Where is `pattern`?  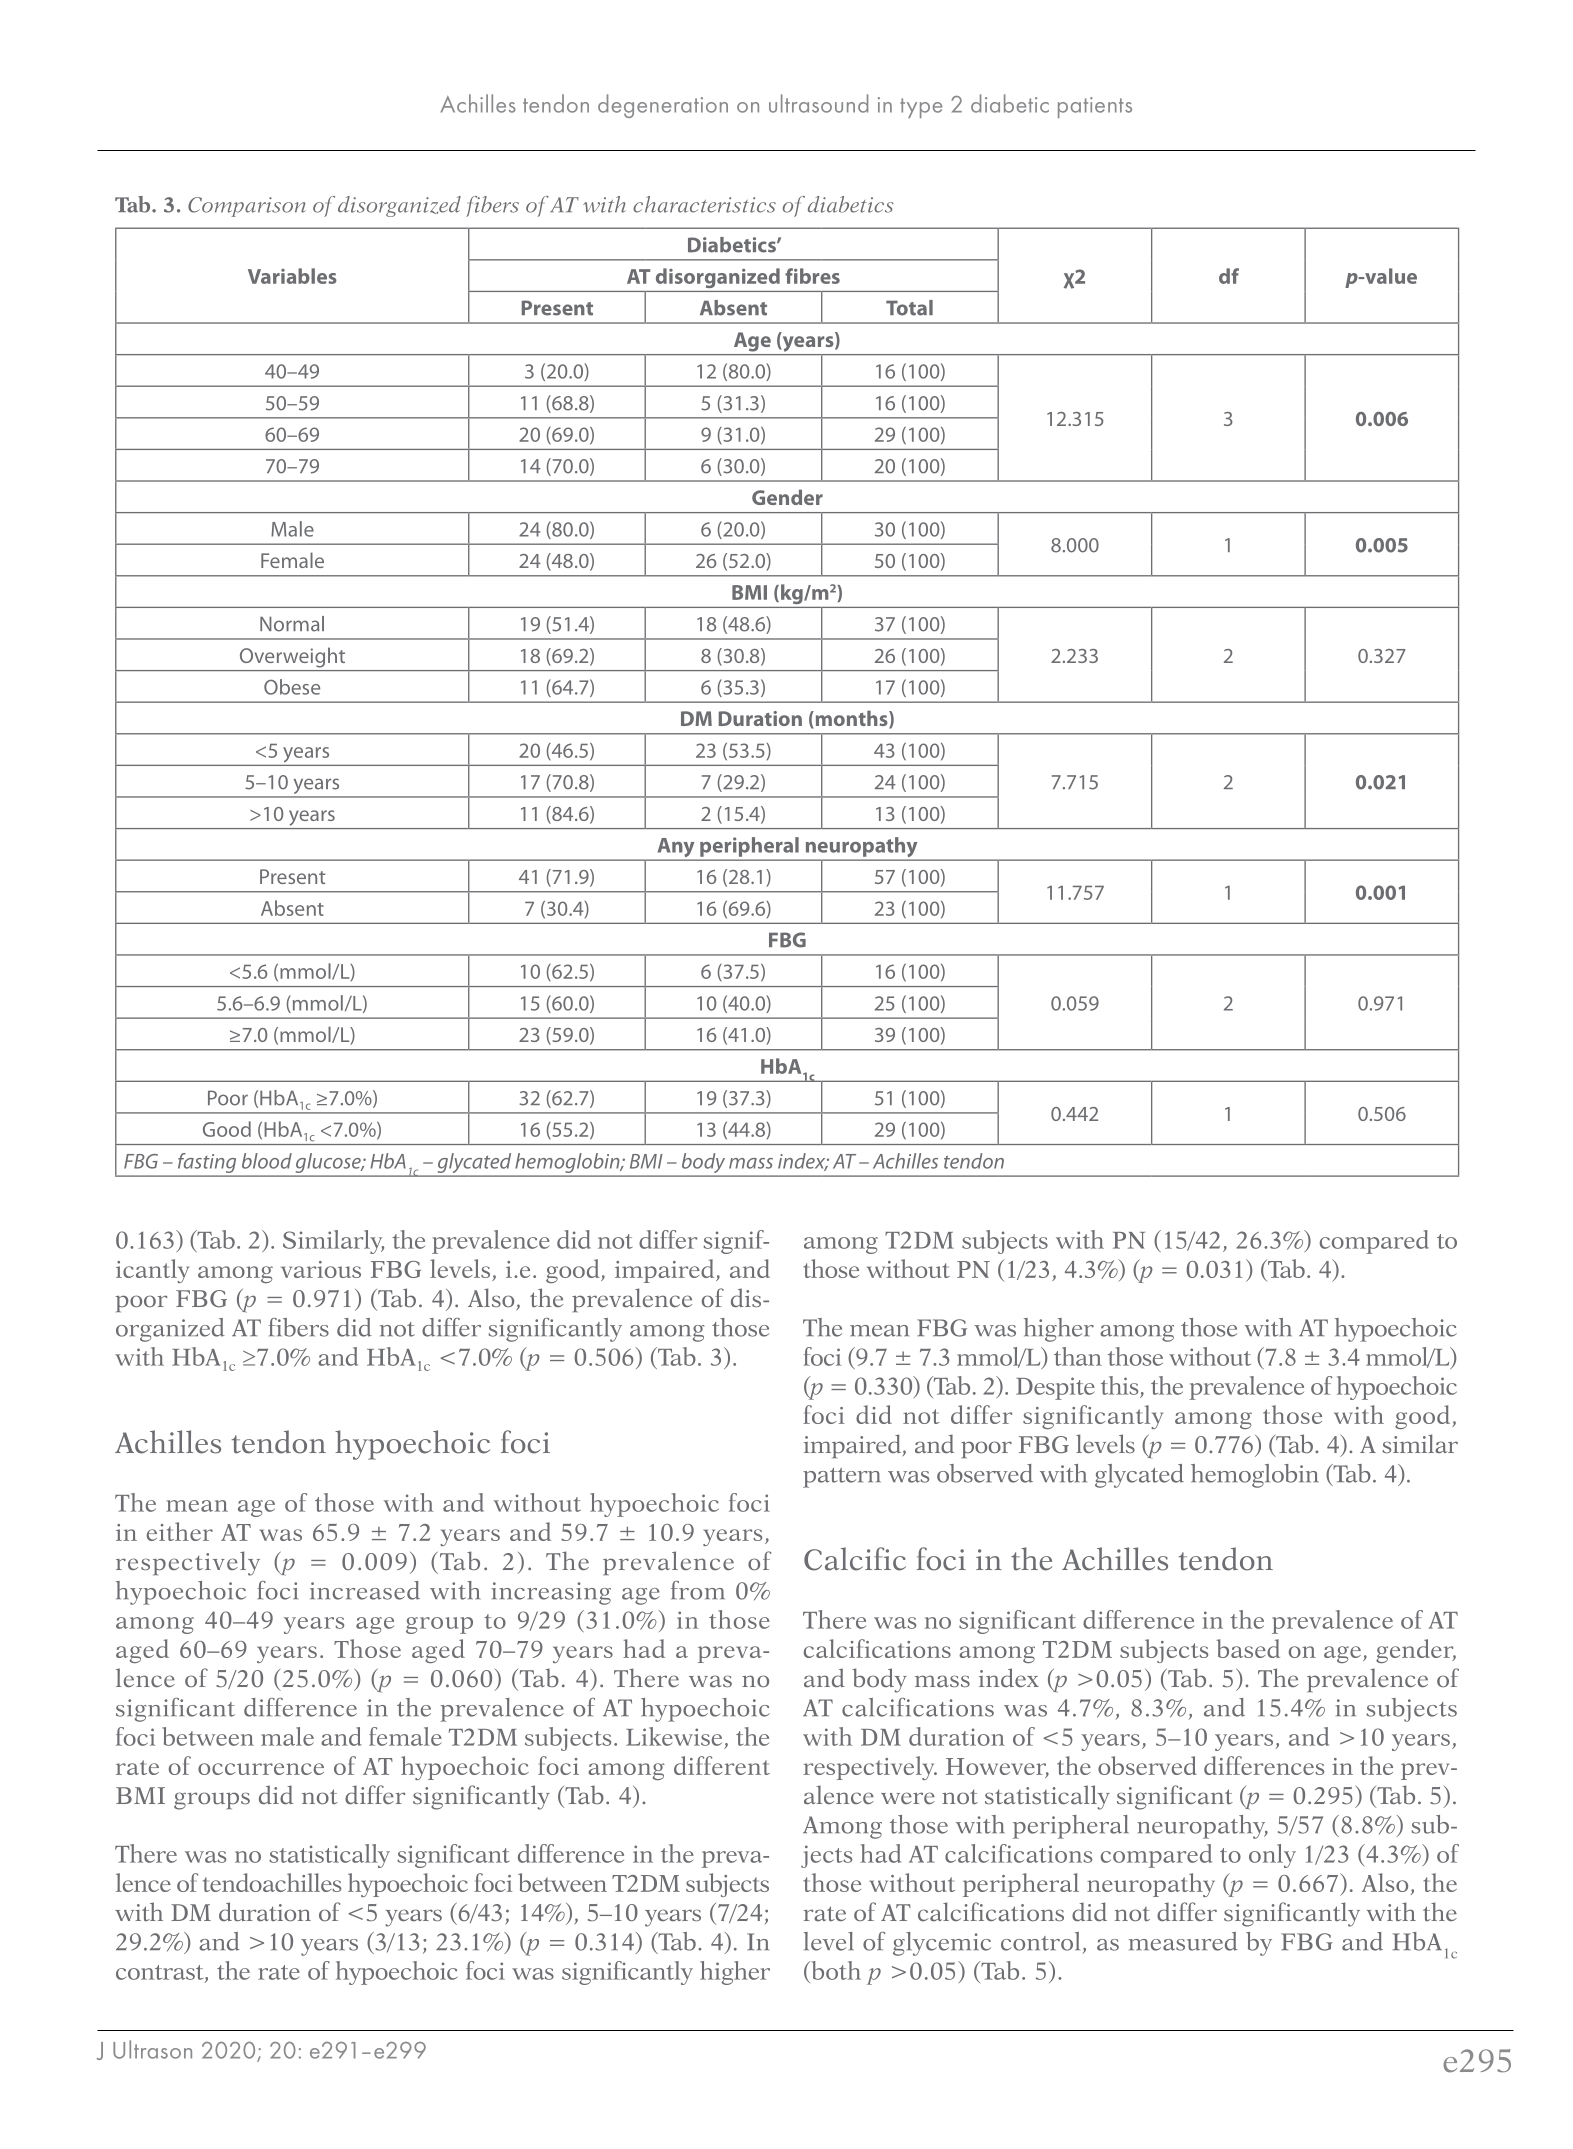
pattern is located at coordinates (842, 1478).
